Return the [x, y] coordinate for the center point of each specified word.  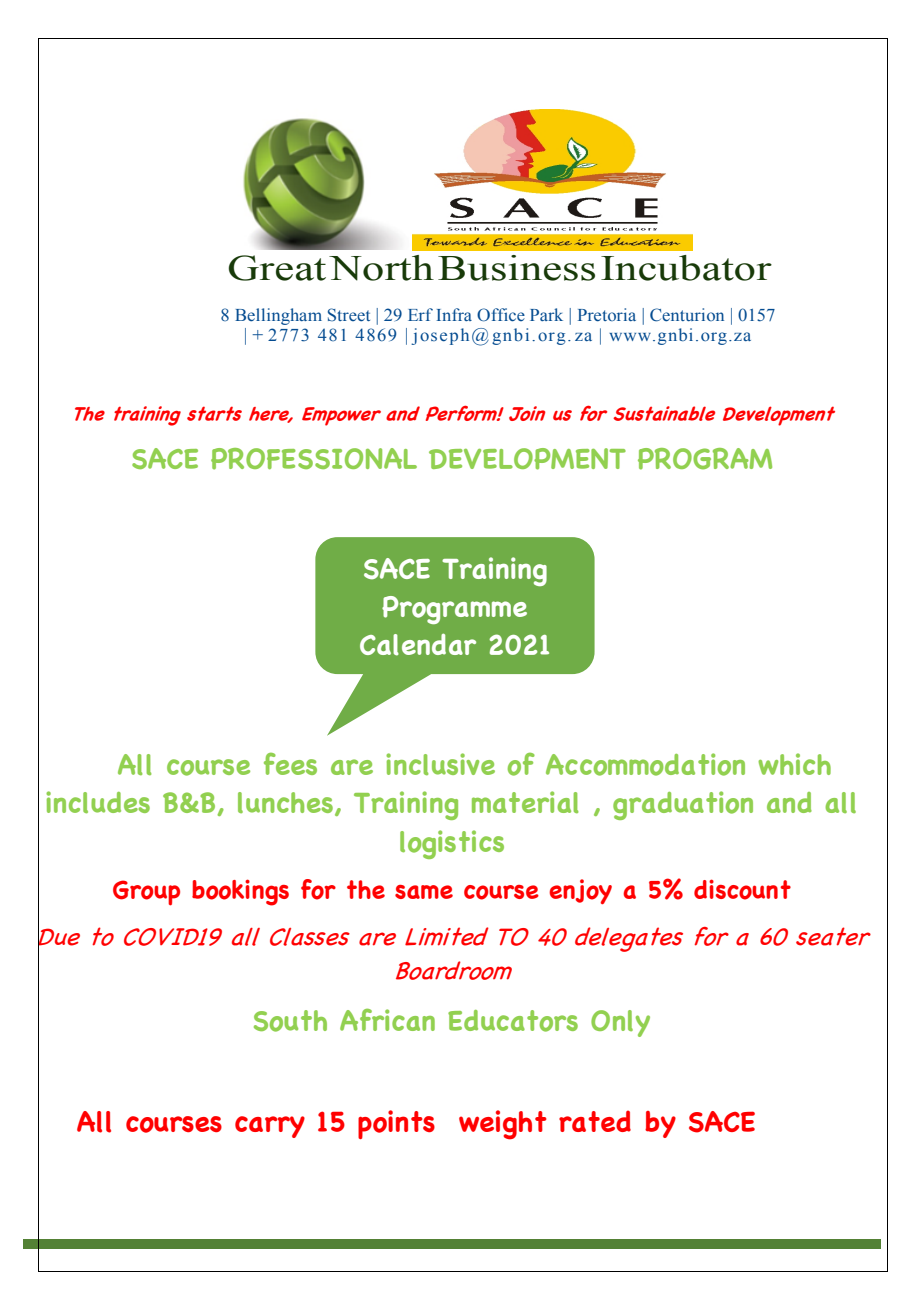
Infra [454, 314]
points [396, 1124]
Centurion [687, 315]
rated [595, 1121]
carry [270, 1127]
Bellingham [278, 316]
